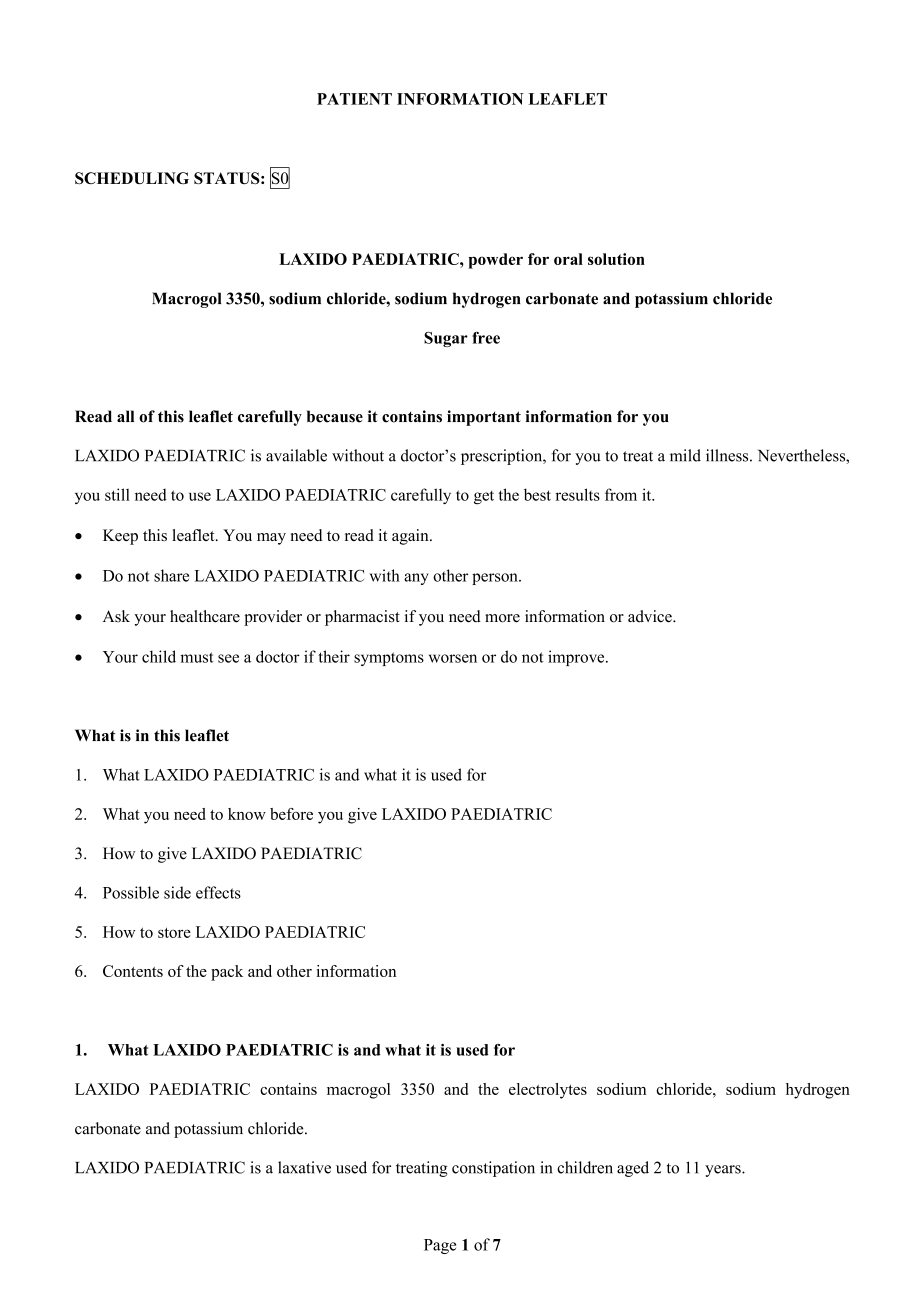 The height and width of the page is (1307, 924). Describe the element at coordinates (389, 659) in the page. I see `symptoms` at that location.
